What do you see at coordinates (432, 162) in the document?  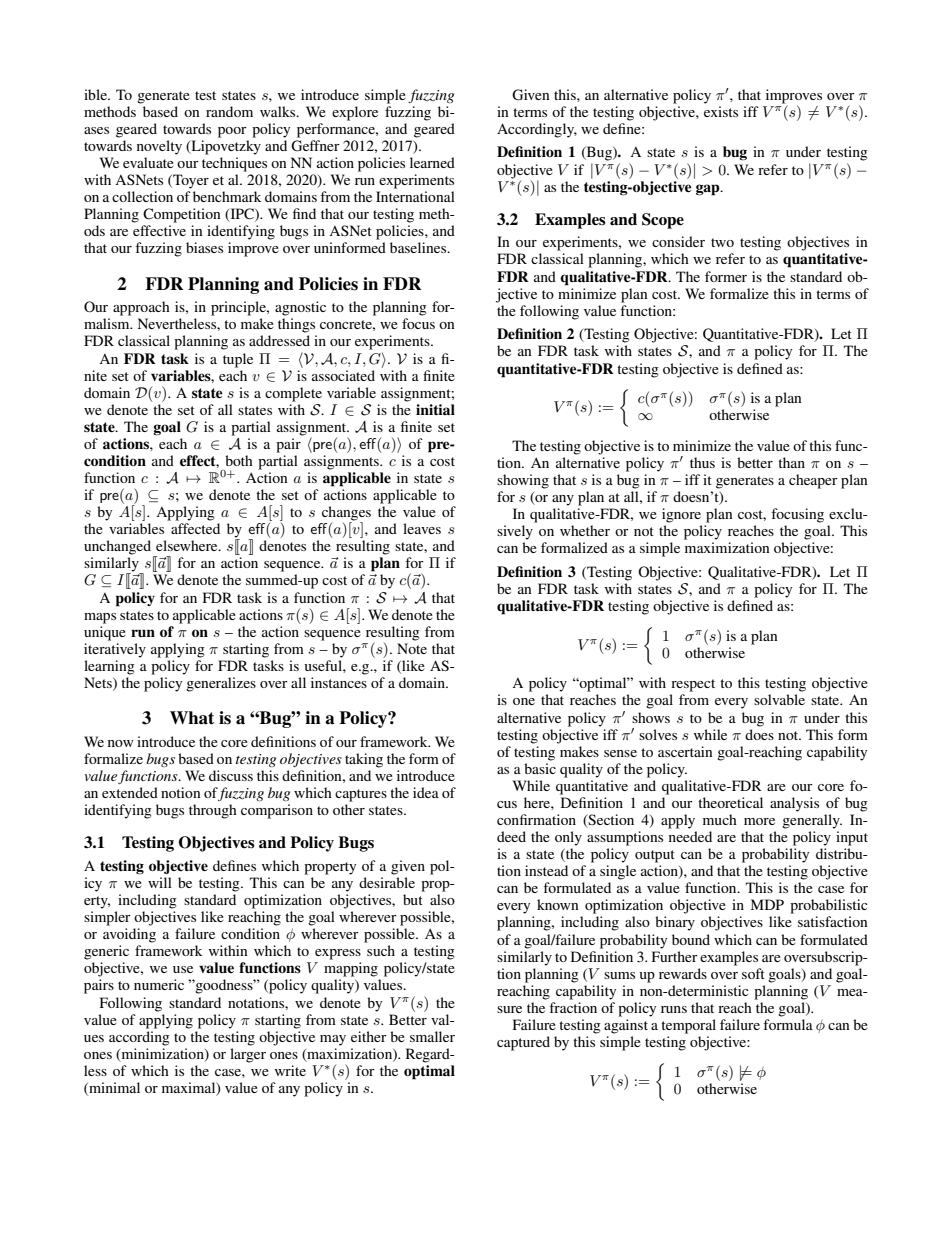 I see `learned` at bounding box center [432, 162].
